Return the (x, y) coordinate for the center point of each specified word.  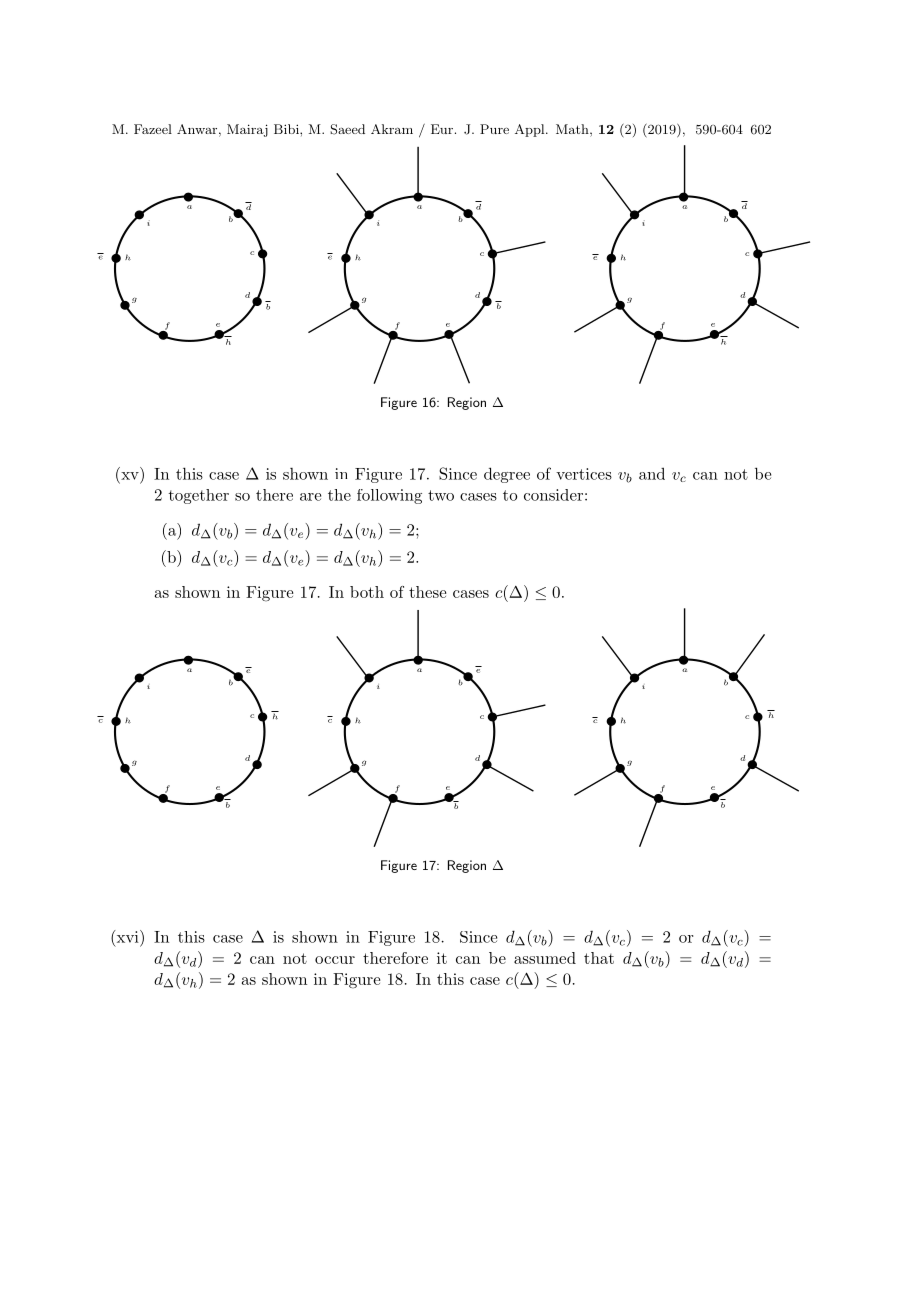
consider (553, 495)
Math (573, 129)
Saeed (347, 129)
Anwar (198, 129)
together (199, 496)
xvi (127, 936)
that (599, 958)
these (428, 592)
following (389, 496)
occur (335, 960)
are (310, 497)
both (367, 592)
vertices (584, 474)
